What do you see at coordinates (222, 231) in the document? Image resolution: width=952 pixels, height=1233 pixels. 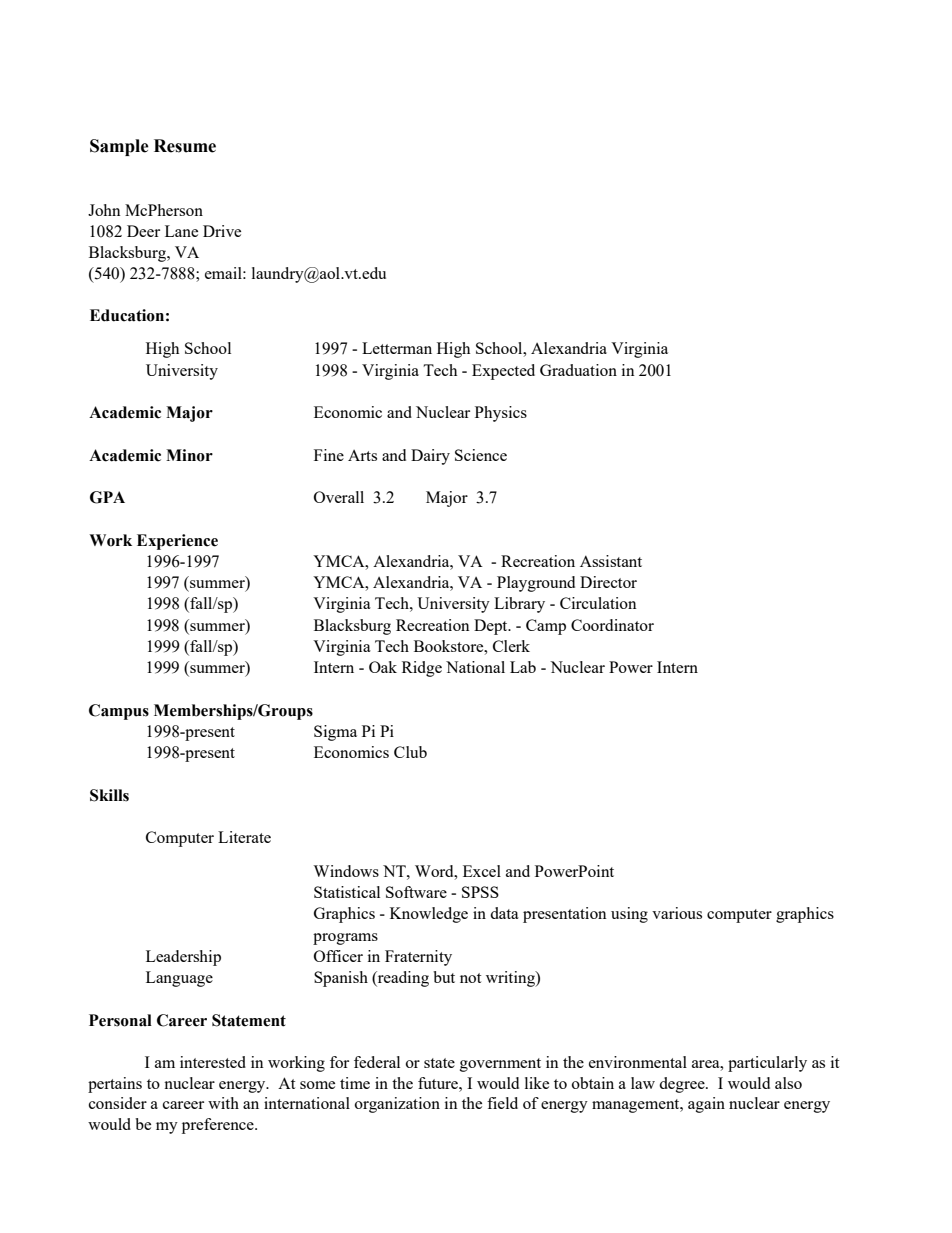 I see `Drive` at bounding box center [222, 231].
